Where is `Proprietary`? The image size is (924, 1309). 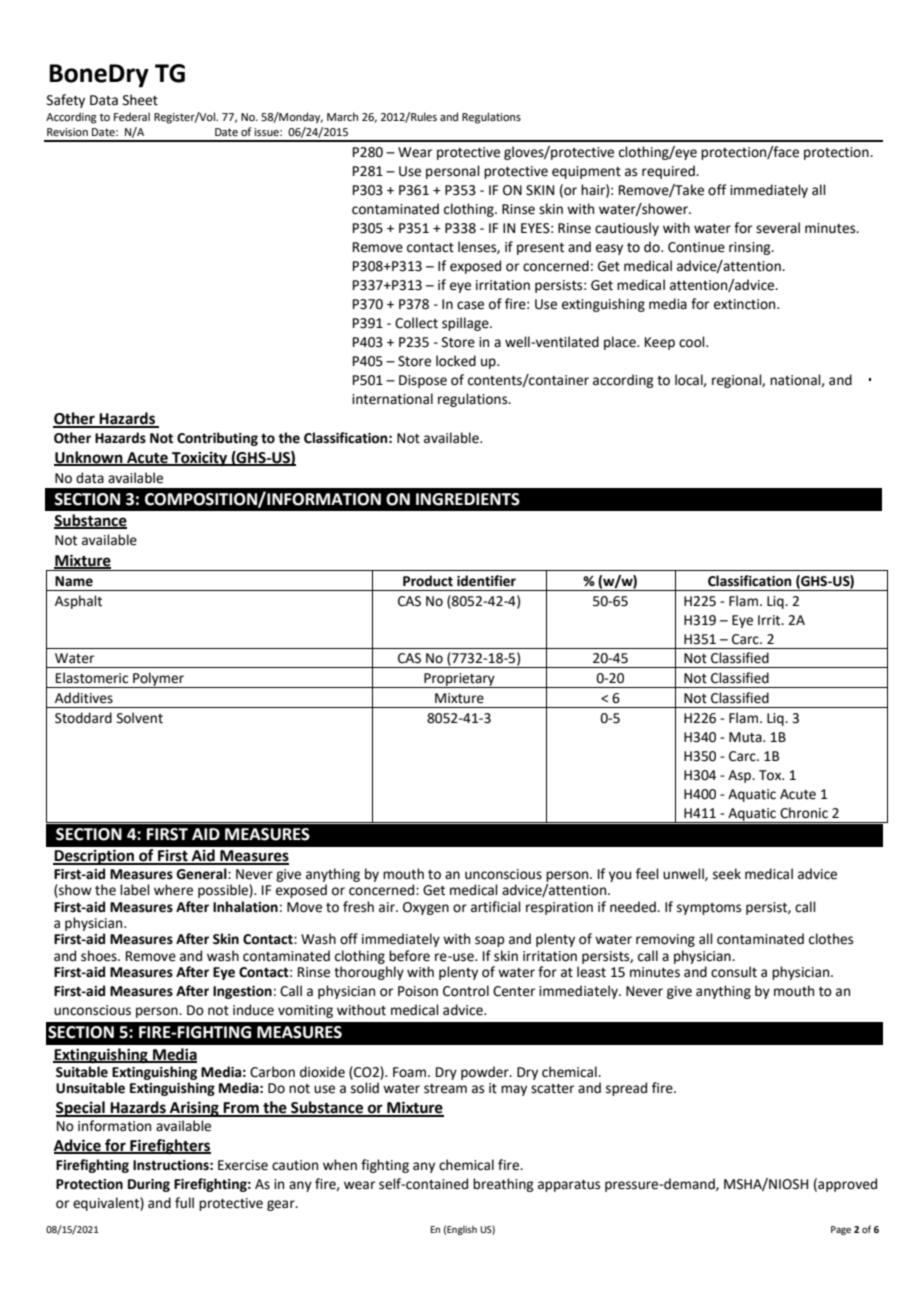 Proprietary is located at coordinates (459, 680).
